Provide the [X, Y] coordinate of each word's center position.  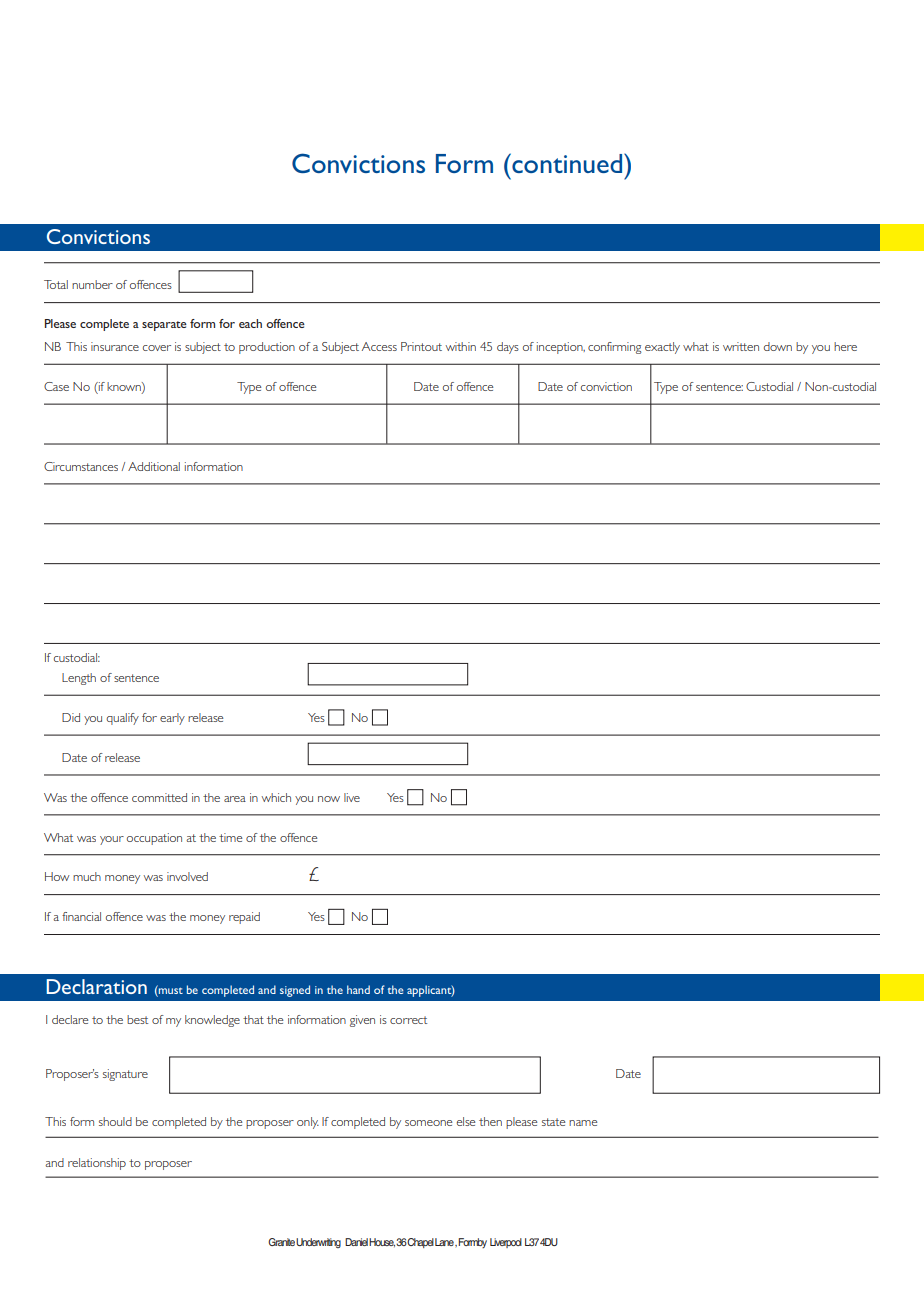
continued [567, 163]
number [92, 284]
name [583, 1123]
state [553, 1122]
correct [408, 1020]
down [778, 346]
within [460, 346]
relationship [97, 1164]
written [741, 346]
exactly [662, 348]
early [172, 719]
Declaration [96, 986]
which [276, 797]
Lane [445, 1242]
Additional [154, 466]
